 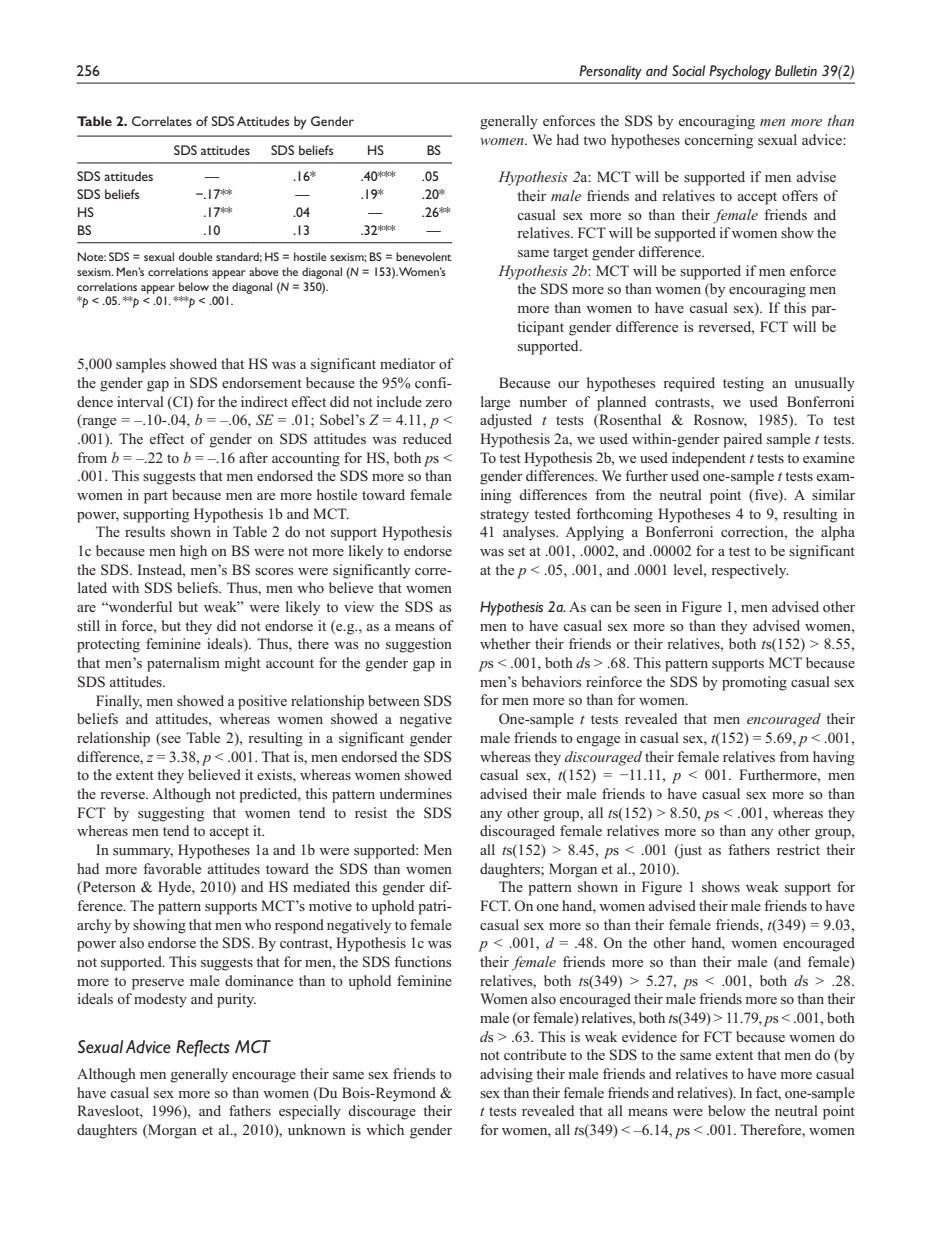 What do you see at coordinates (408, 363) in the image?
I see `mediator` at bounding box center [408, 363].
